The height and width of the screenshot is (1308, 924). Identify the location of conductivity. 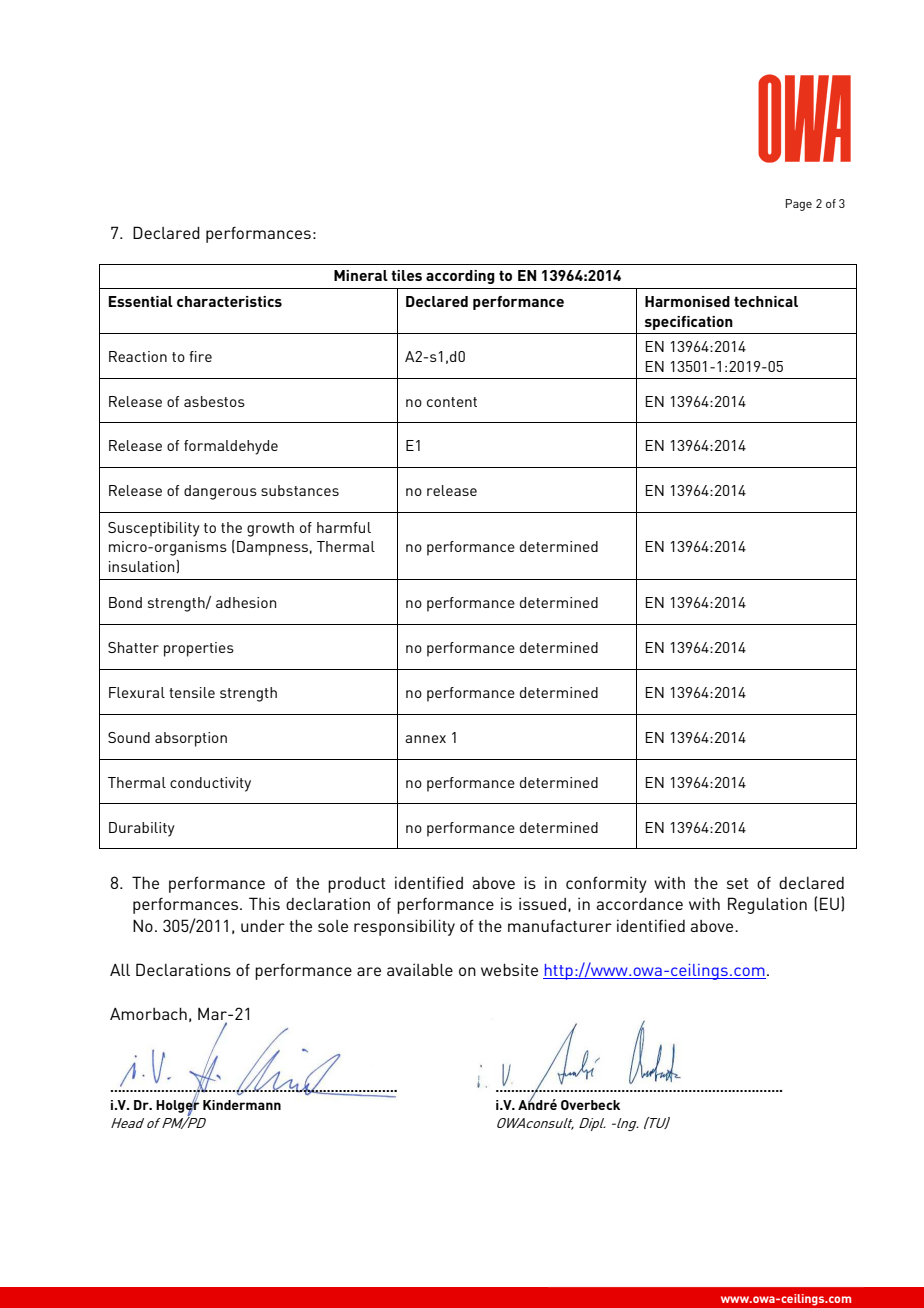
(210, 784).
